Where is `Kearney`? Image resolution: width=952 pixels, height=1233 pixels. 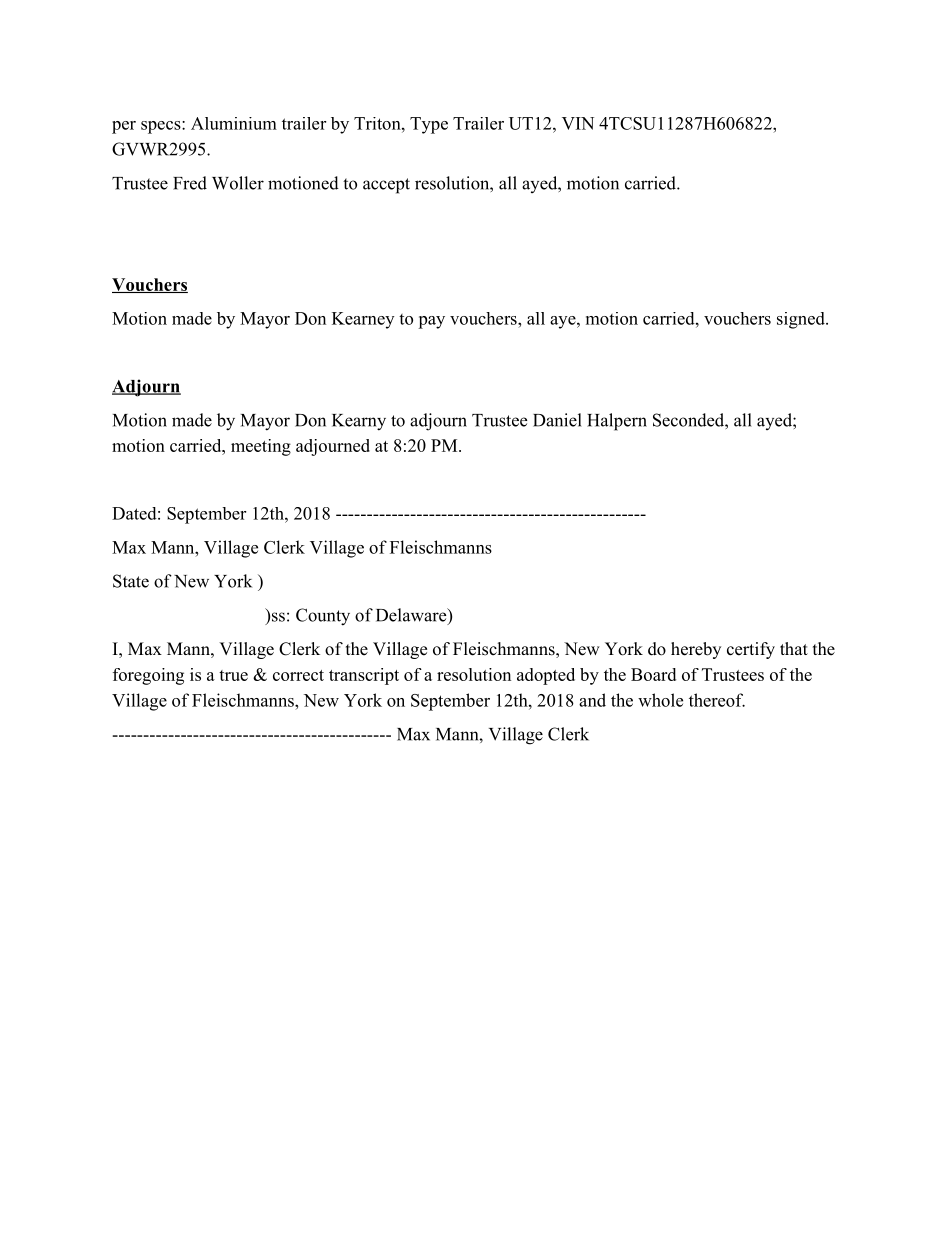
Kearney is located at coordinates (363, 320).
